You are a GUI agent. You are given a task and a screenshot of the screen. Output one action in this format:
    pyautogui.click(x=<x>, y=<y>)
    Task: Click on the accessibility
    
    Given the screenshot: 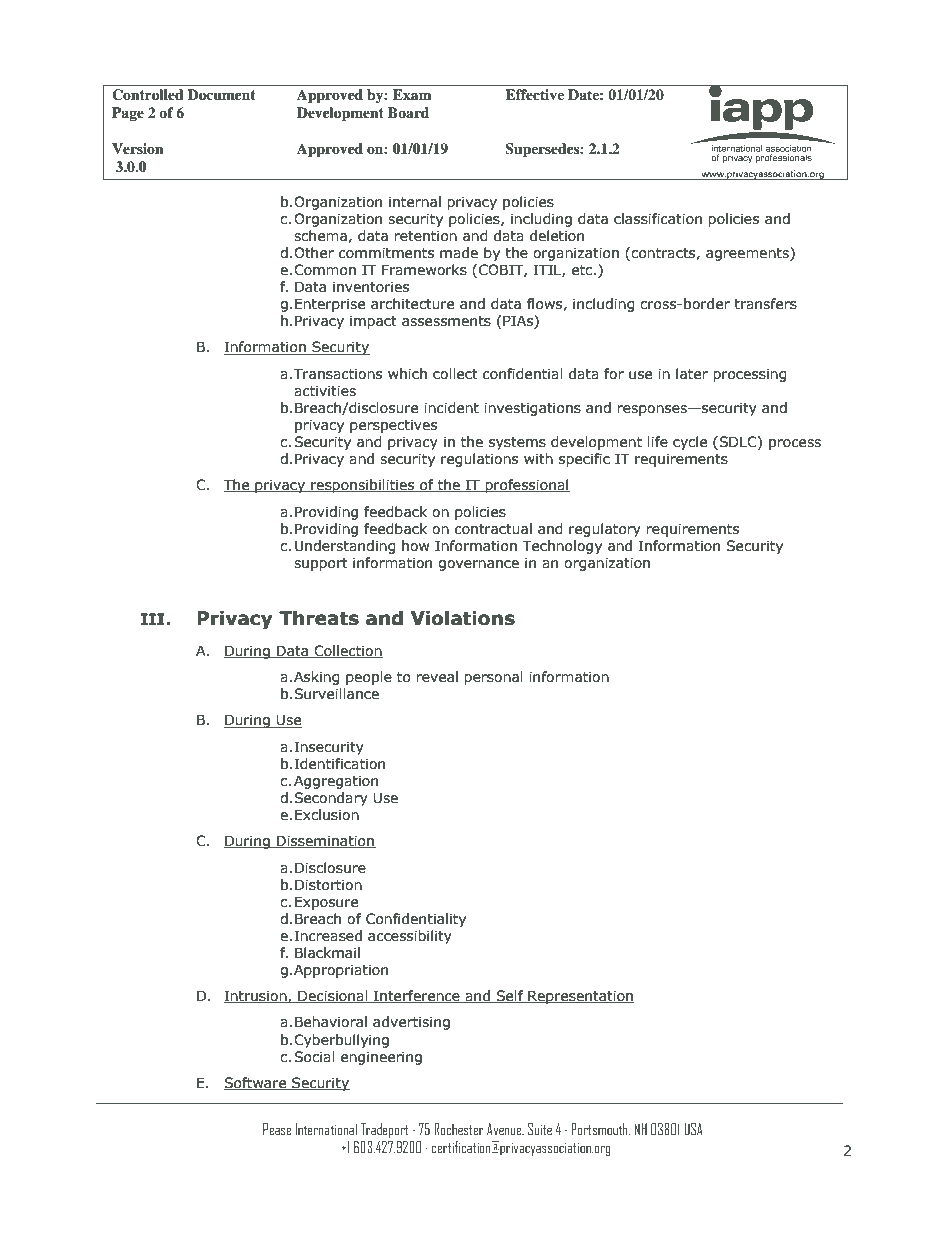 What is the action you would take?
    pyautogui.click(x=410, y=937)
